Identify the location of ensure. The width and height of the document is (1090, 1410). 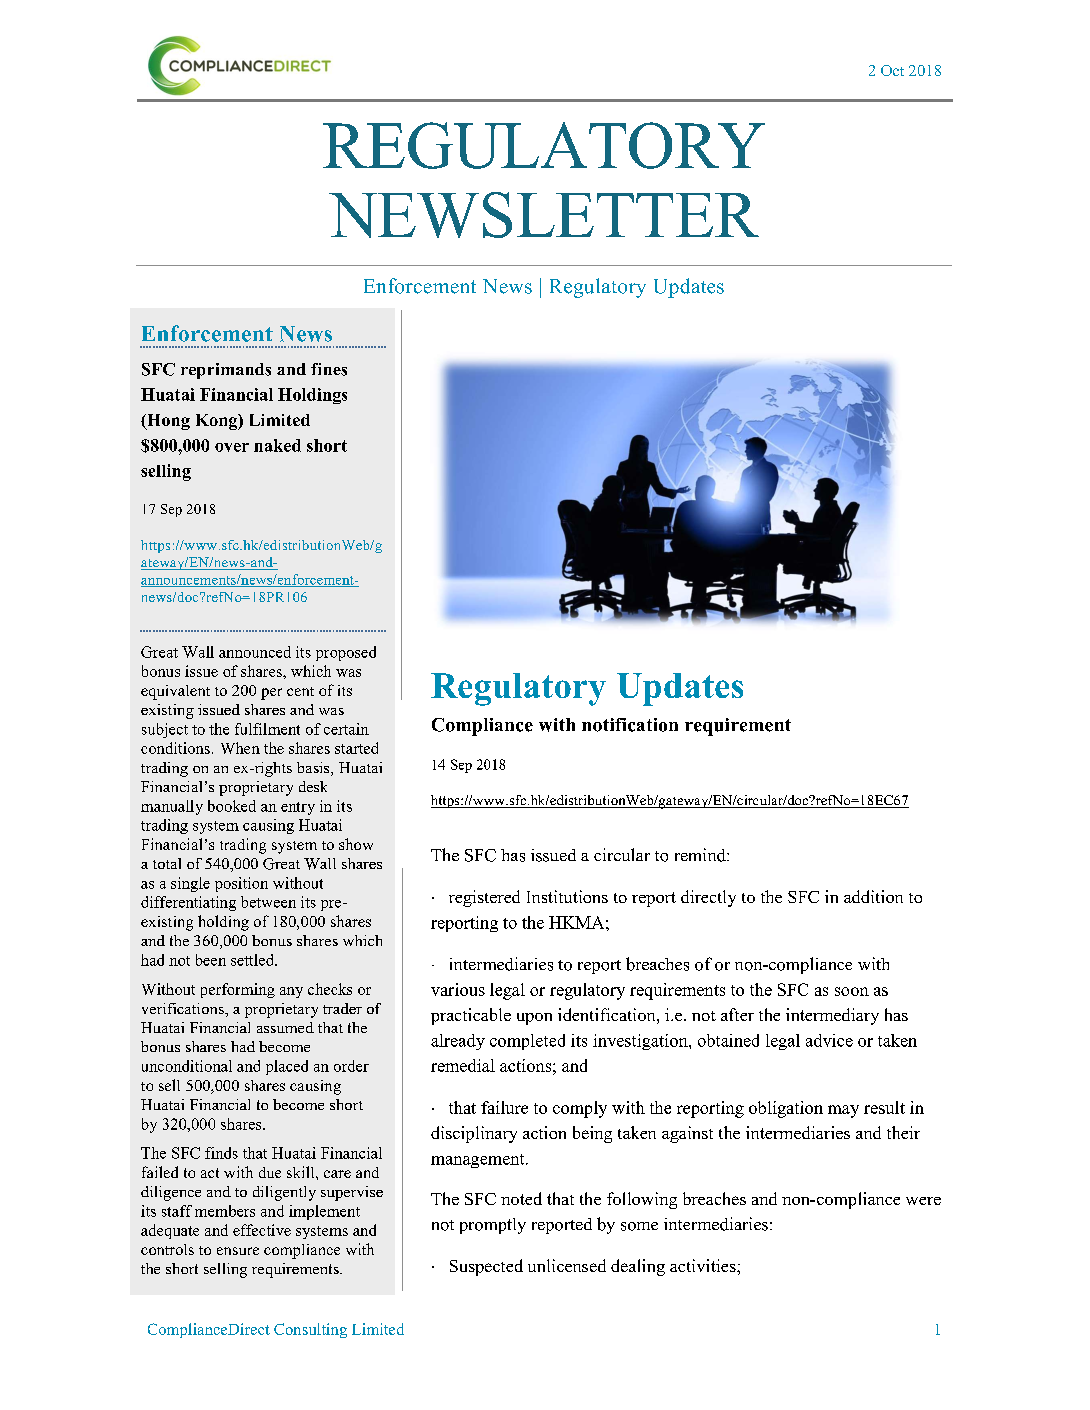
(238, 1251).
